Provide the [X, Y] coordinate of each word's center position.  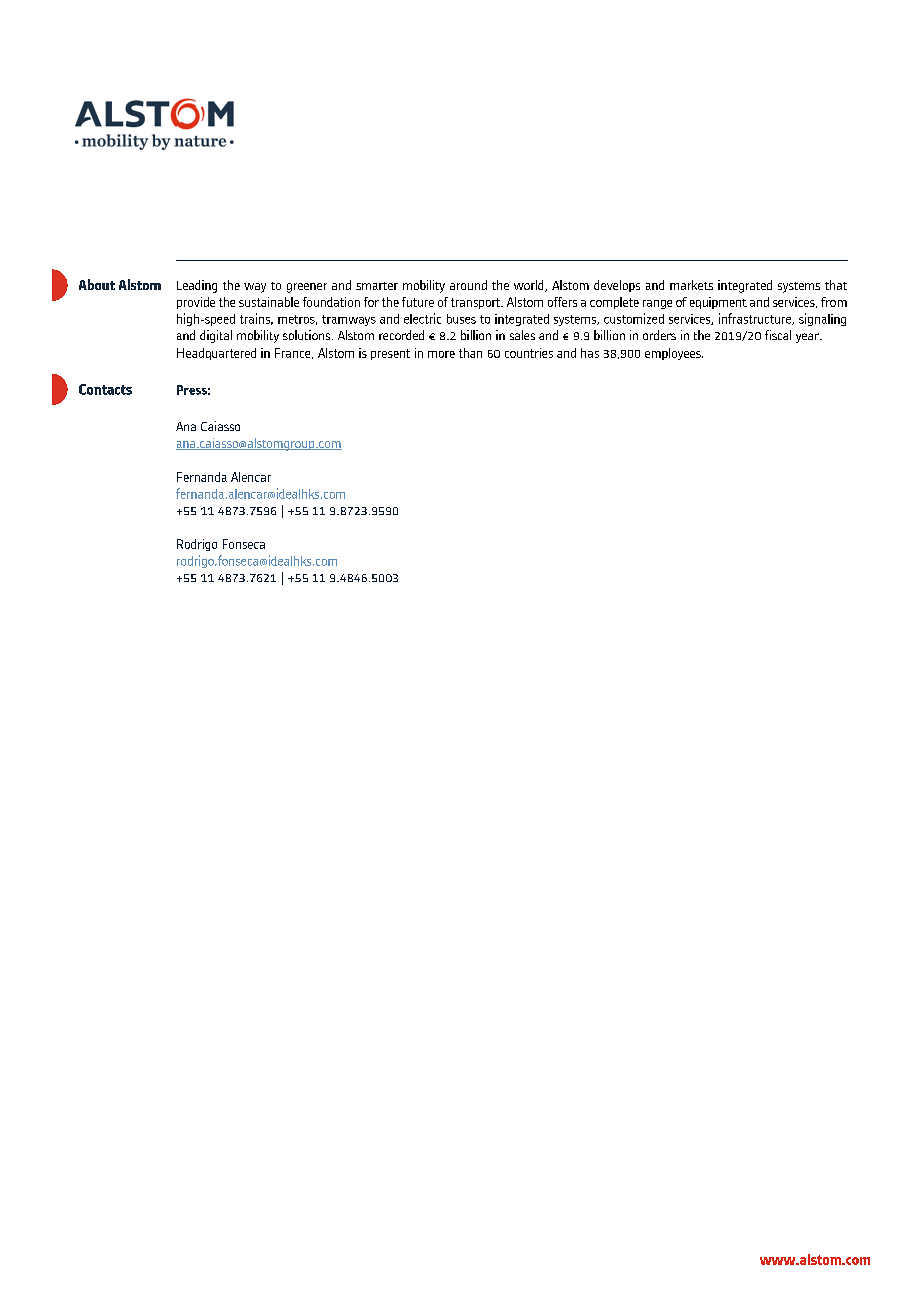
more [441, 354]
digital [216, 336]
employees [674, 354]
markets [691, 285]
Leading [197, 286]
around [468, 285]
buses [461, 319]
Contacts [105, 389]
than [470, 353]
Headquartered [216, 354]
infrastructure [756, 319]
